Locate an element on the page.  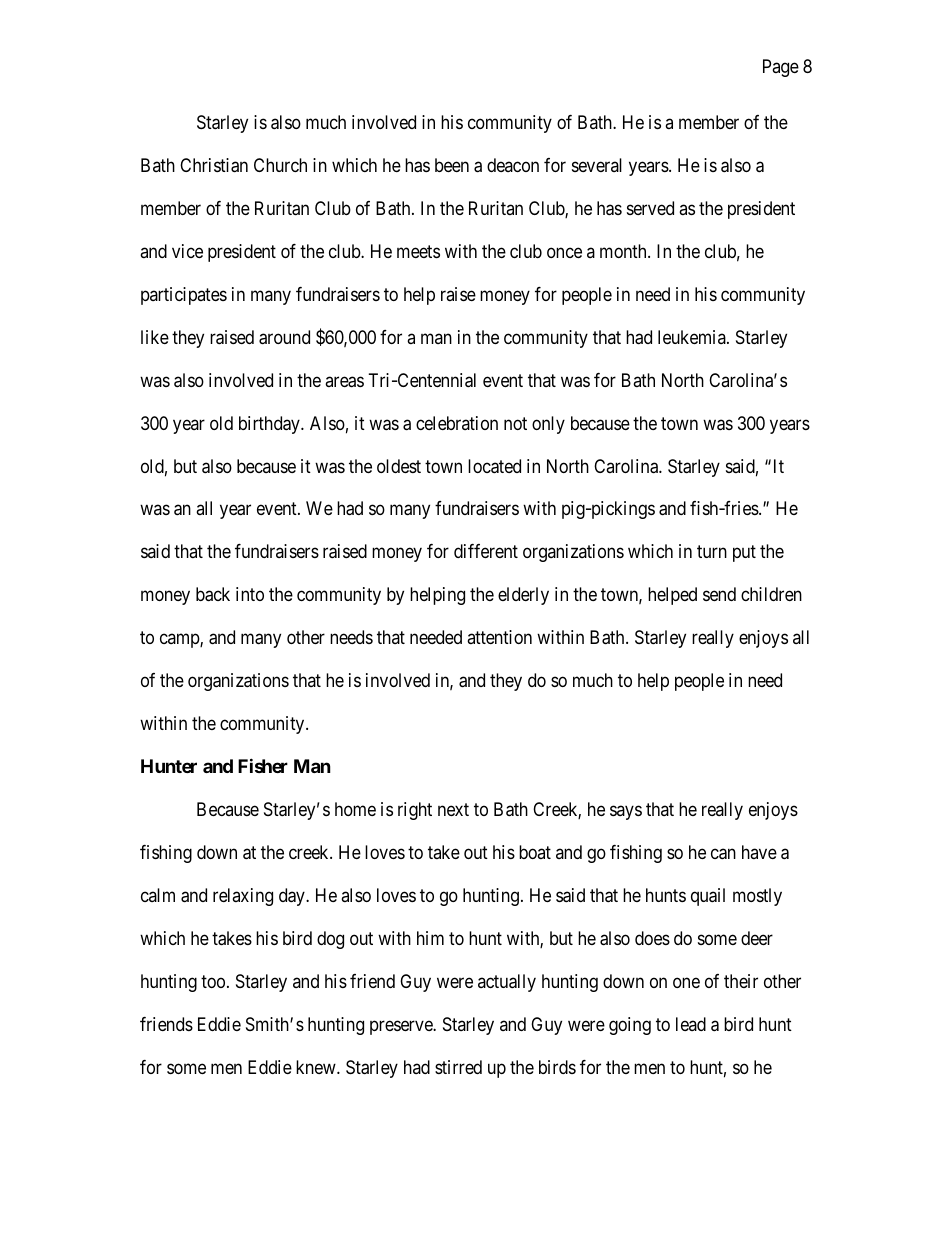
Christian is located at coordinates (214, 165).
